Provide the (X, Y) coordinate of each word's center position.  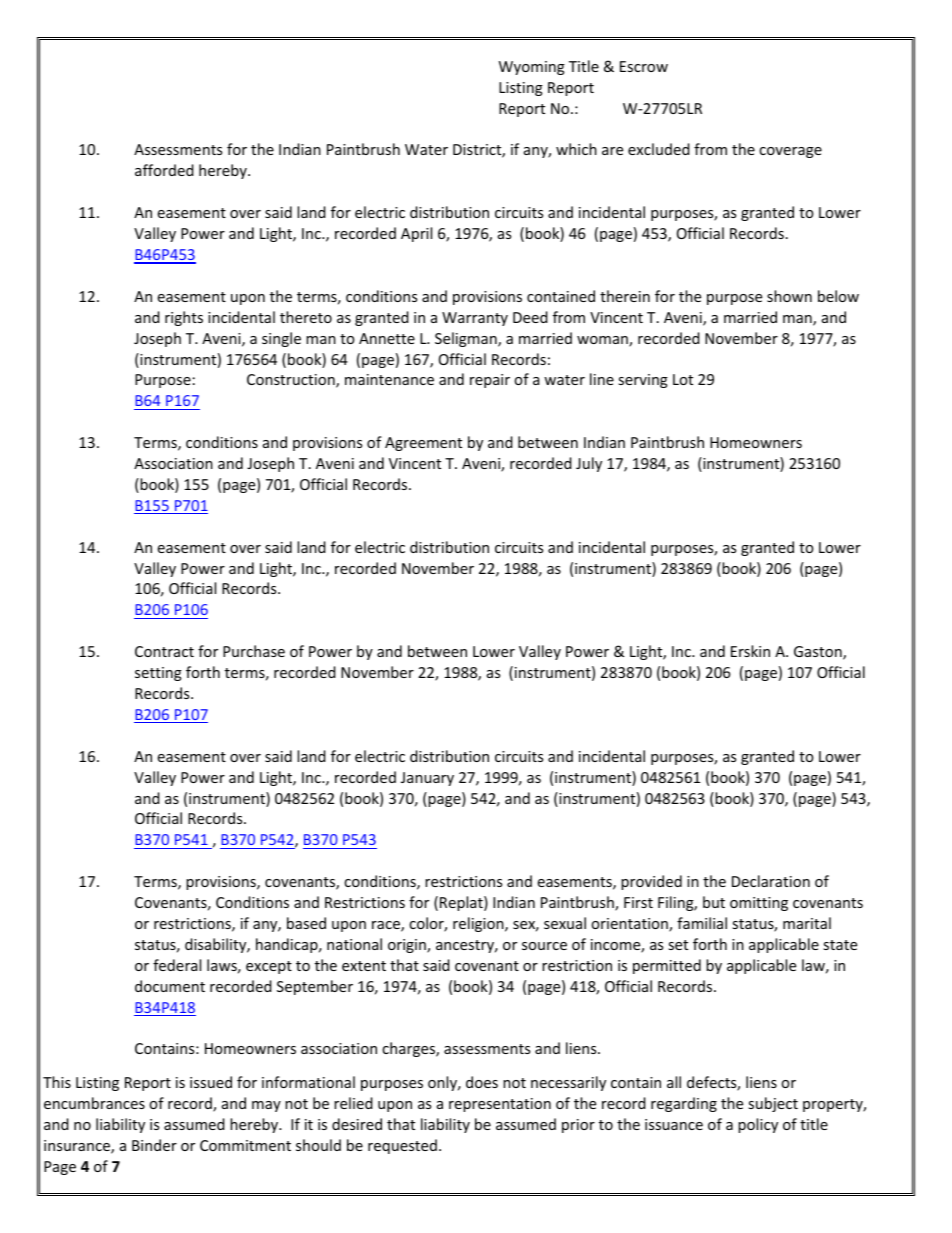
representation (500, 1105)
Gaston (819, 653)
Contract (164, 651)
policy (758, 1125)
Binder (154, 1145)
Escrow (644, 66)
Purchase (254, 651)
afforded (164, 170)
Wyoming (532, 68)
